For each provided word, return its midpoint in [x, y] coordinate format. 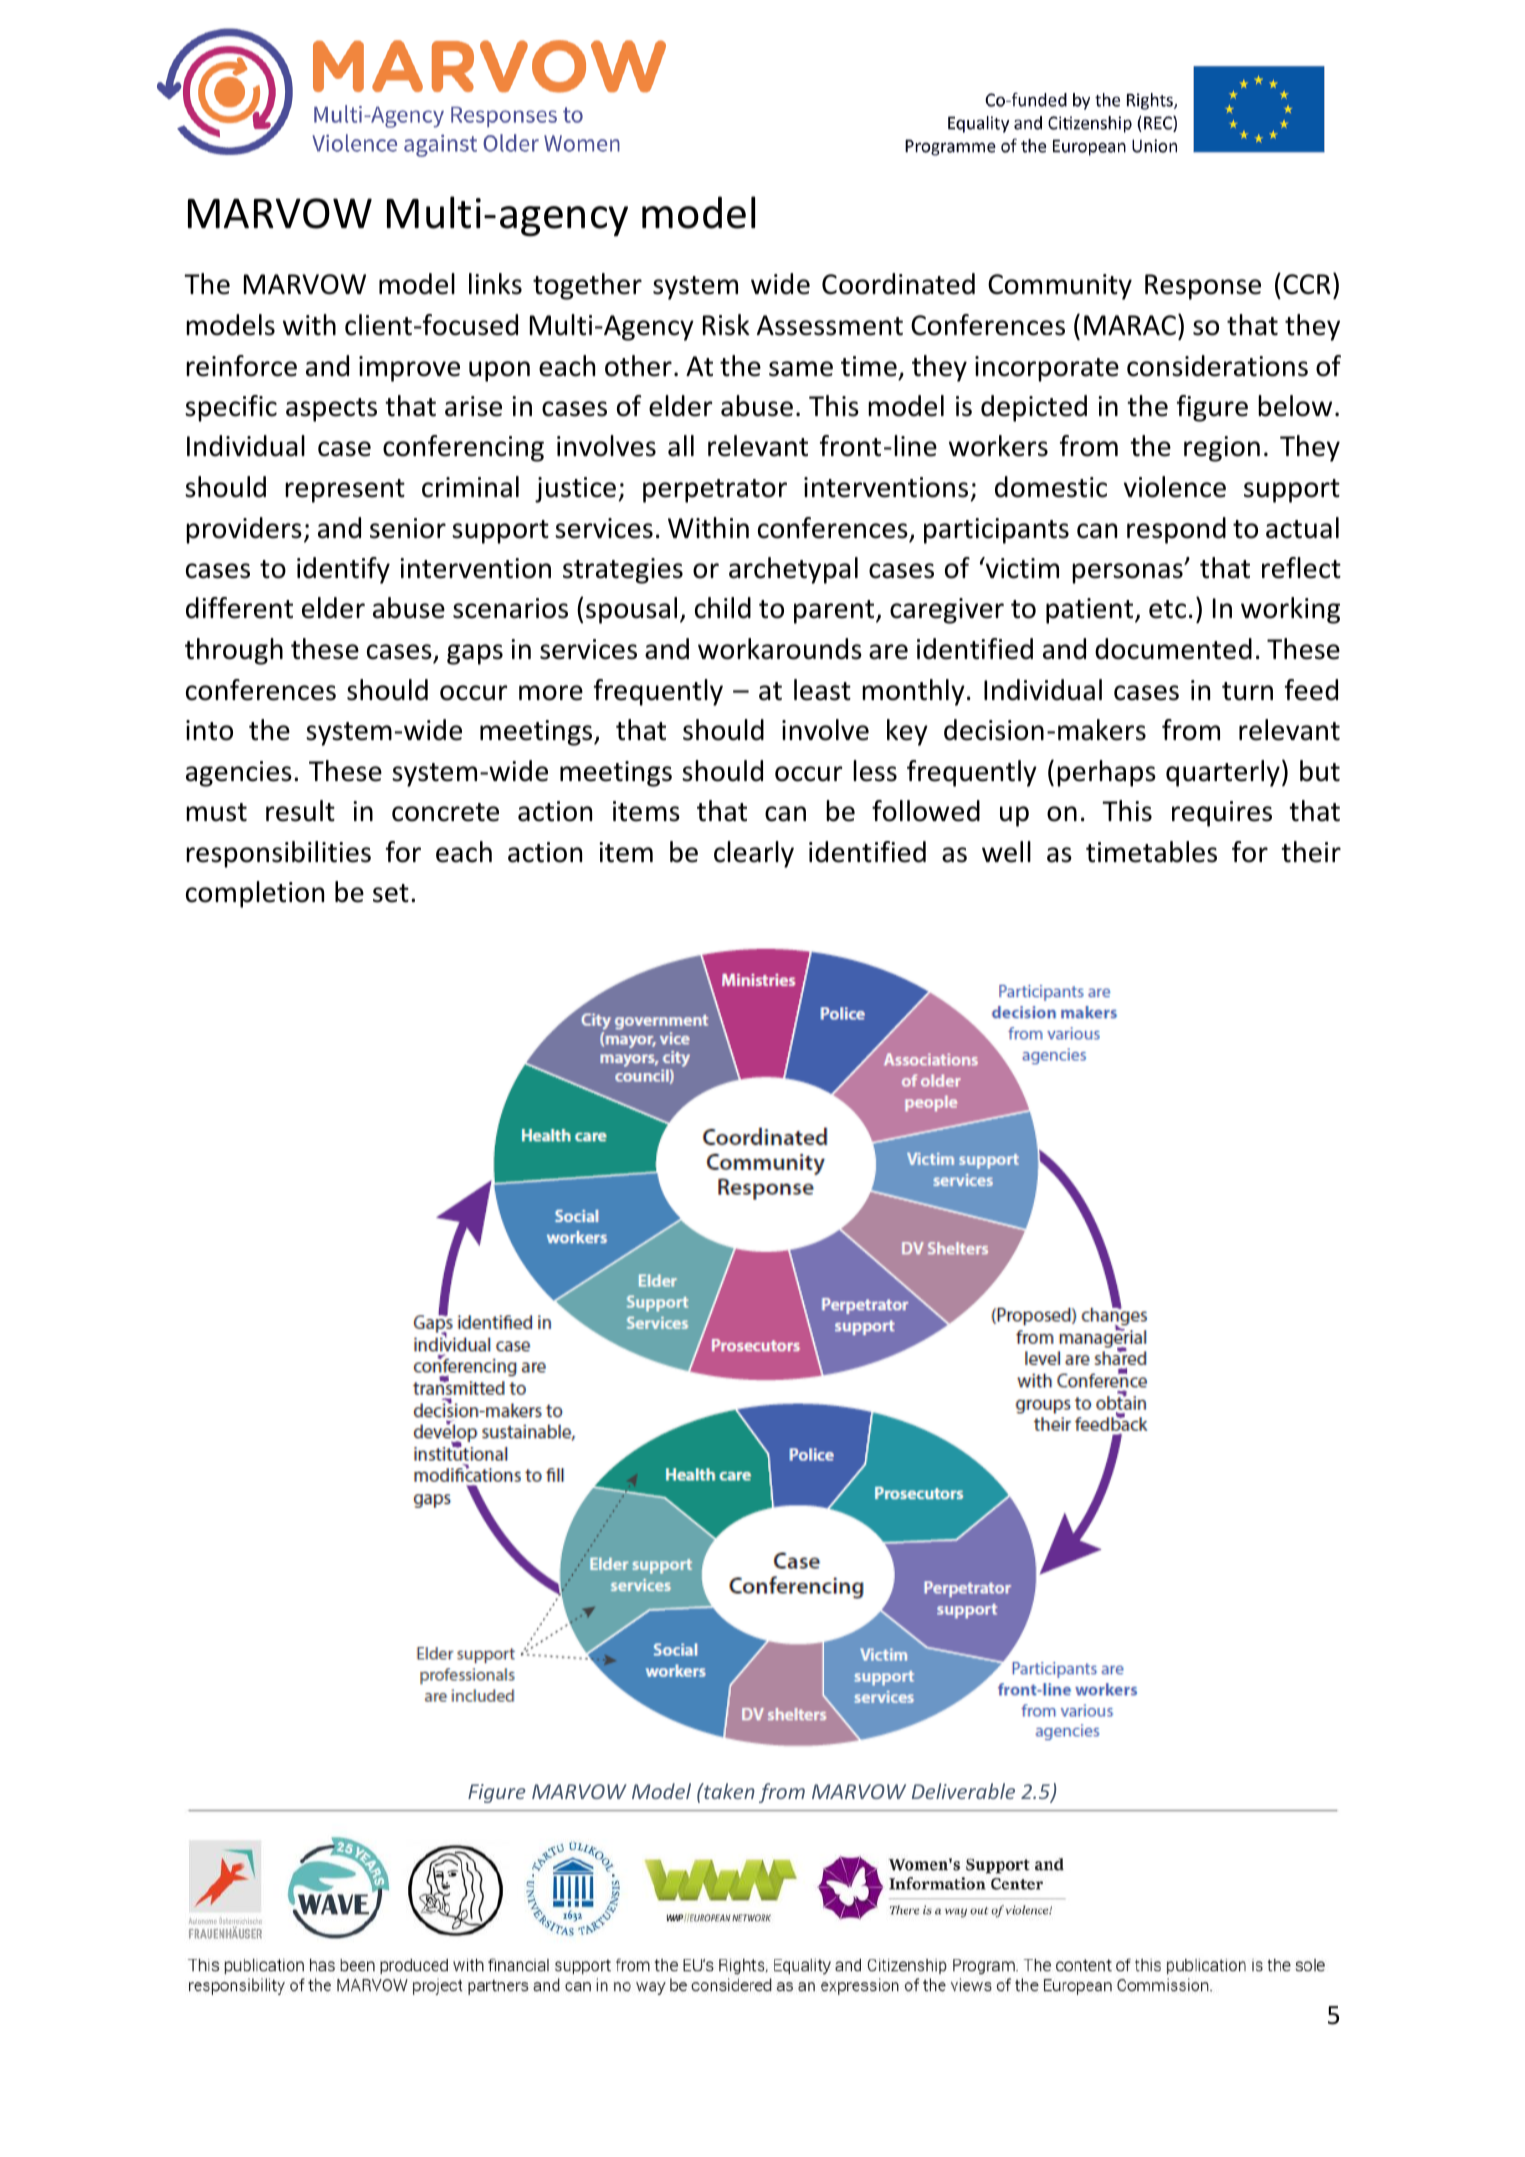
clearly [754, 854]
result [300, 811]
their [1311, 852]
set [391, 893]
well [1006, 852]
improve [409, 369]
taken [728, 1791]
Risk [726, 325]
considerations [1217, 366]
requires [1222, 814]
